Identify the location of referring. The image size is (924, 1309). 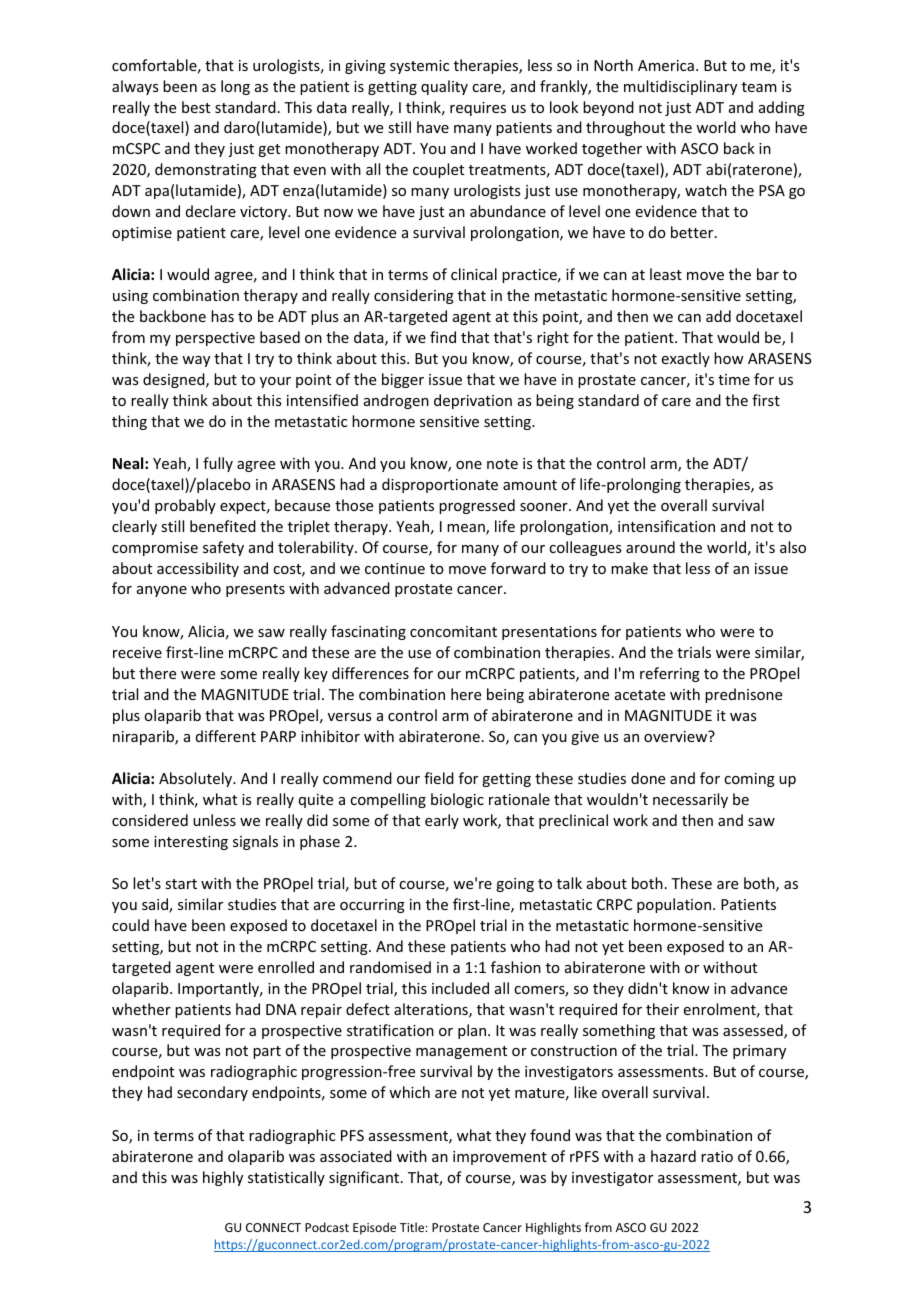
(670, 674).
